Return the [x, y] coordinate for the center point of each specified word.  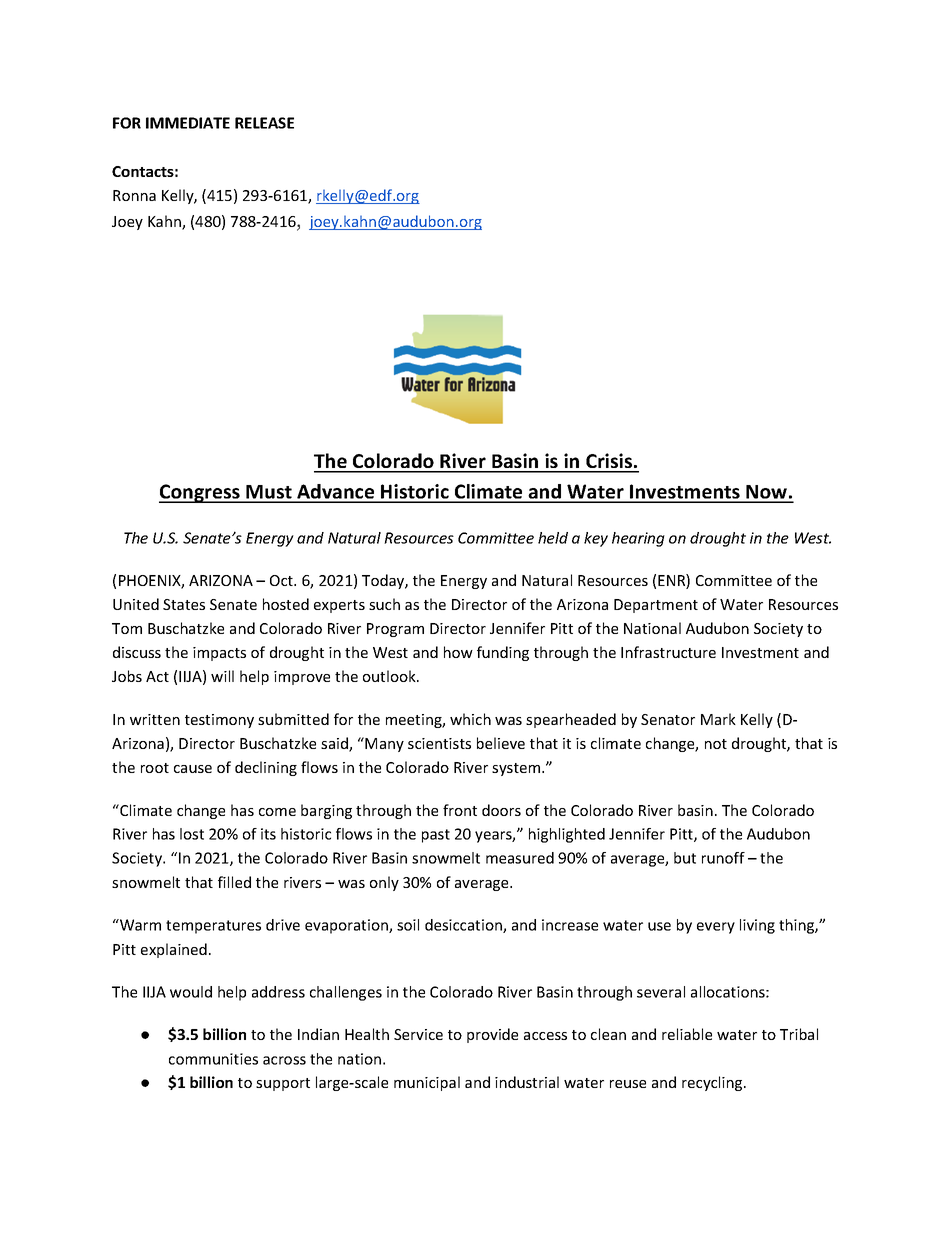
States [184, 604]
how [458, 652]
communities [213, 1059]
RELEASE [264, 123]
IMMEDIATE [188, 123]
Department [656, 606]
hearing [638, 539]
